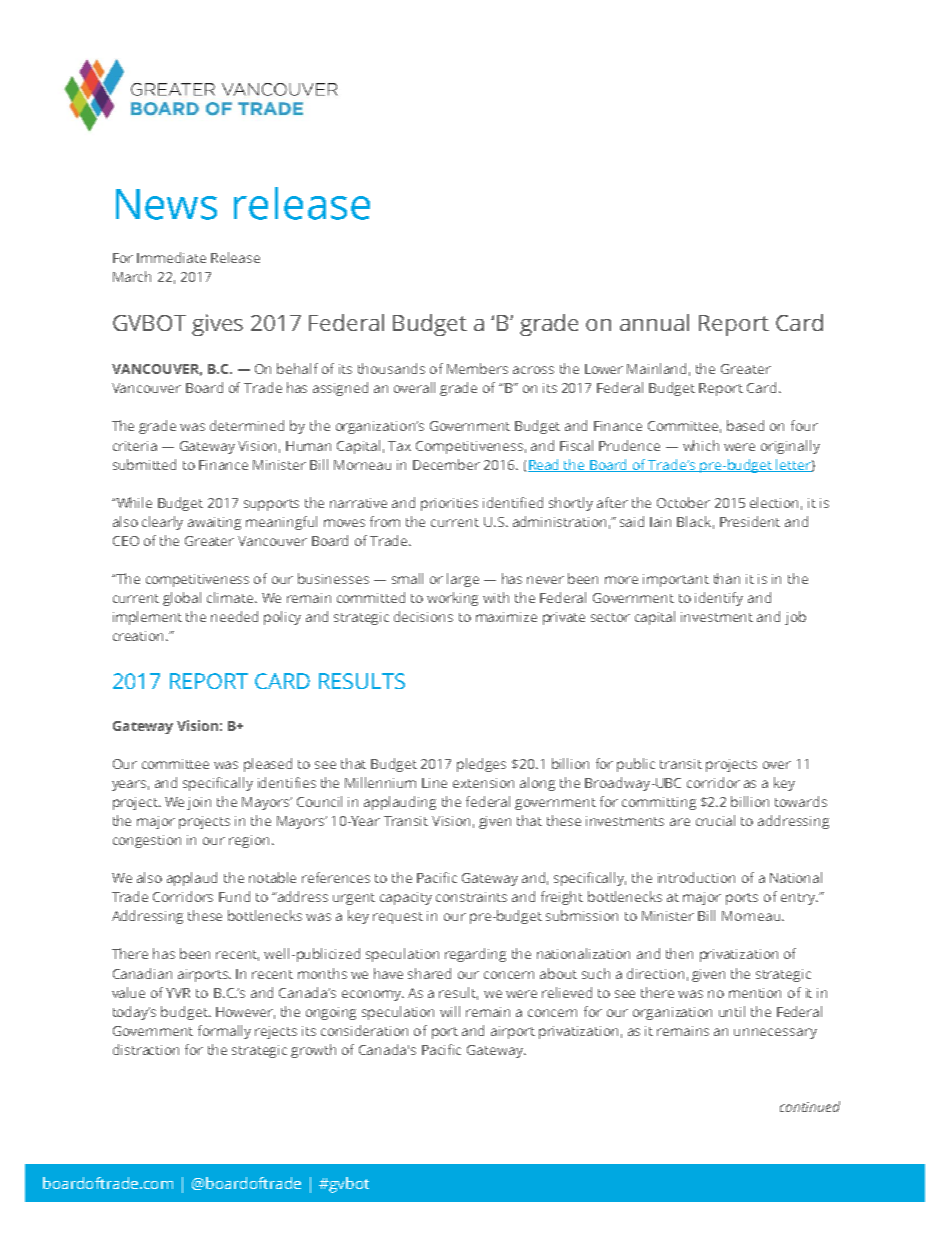 Image resolution: width=952 pixels, height=1233 pixels. I want to click on maximize, so click(506, 617).
